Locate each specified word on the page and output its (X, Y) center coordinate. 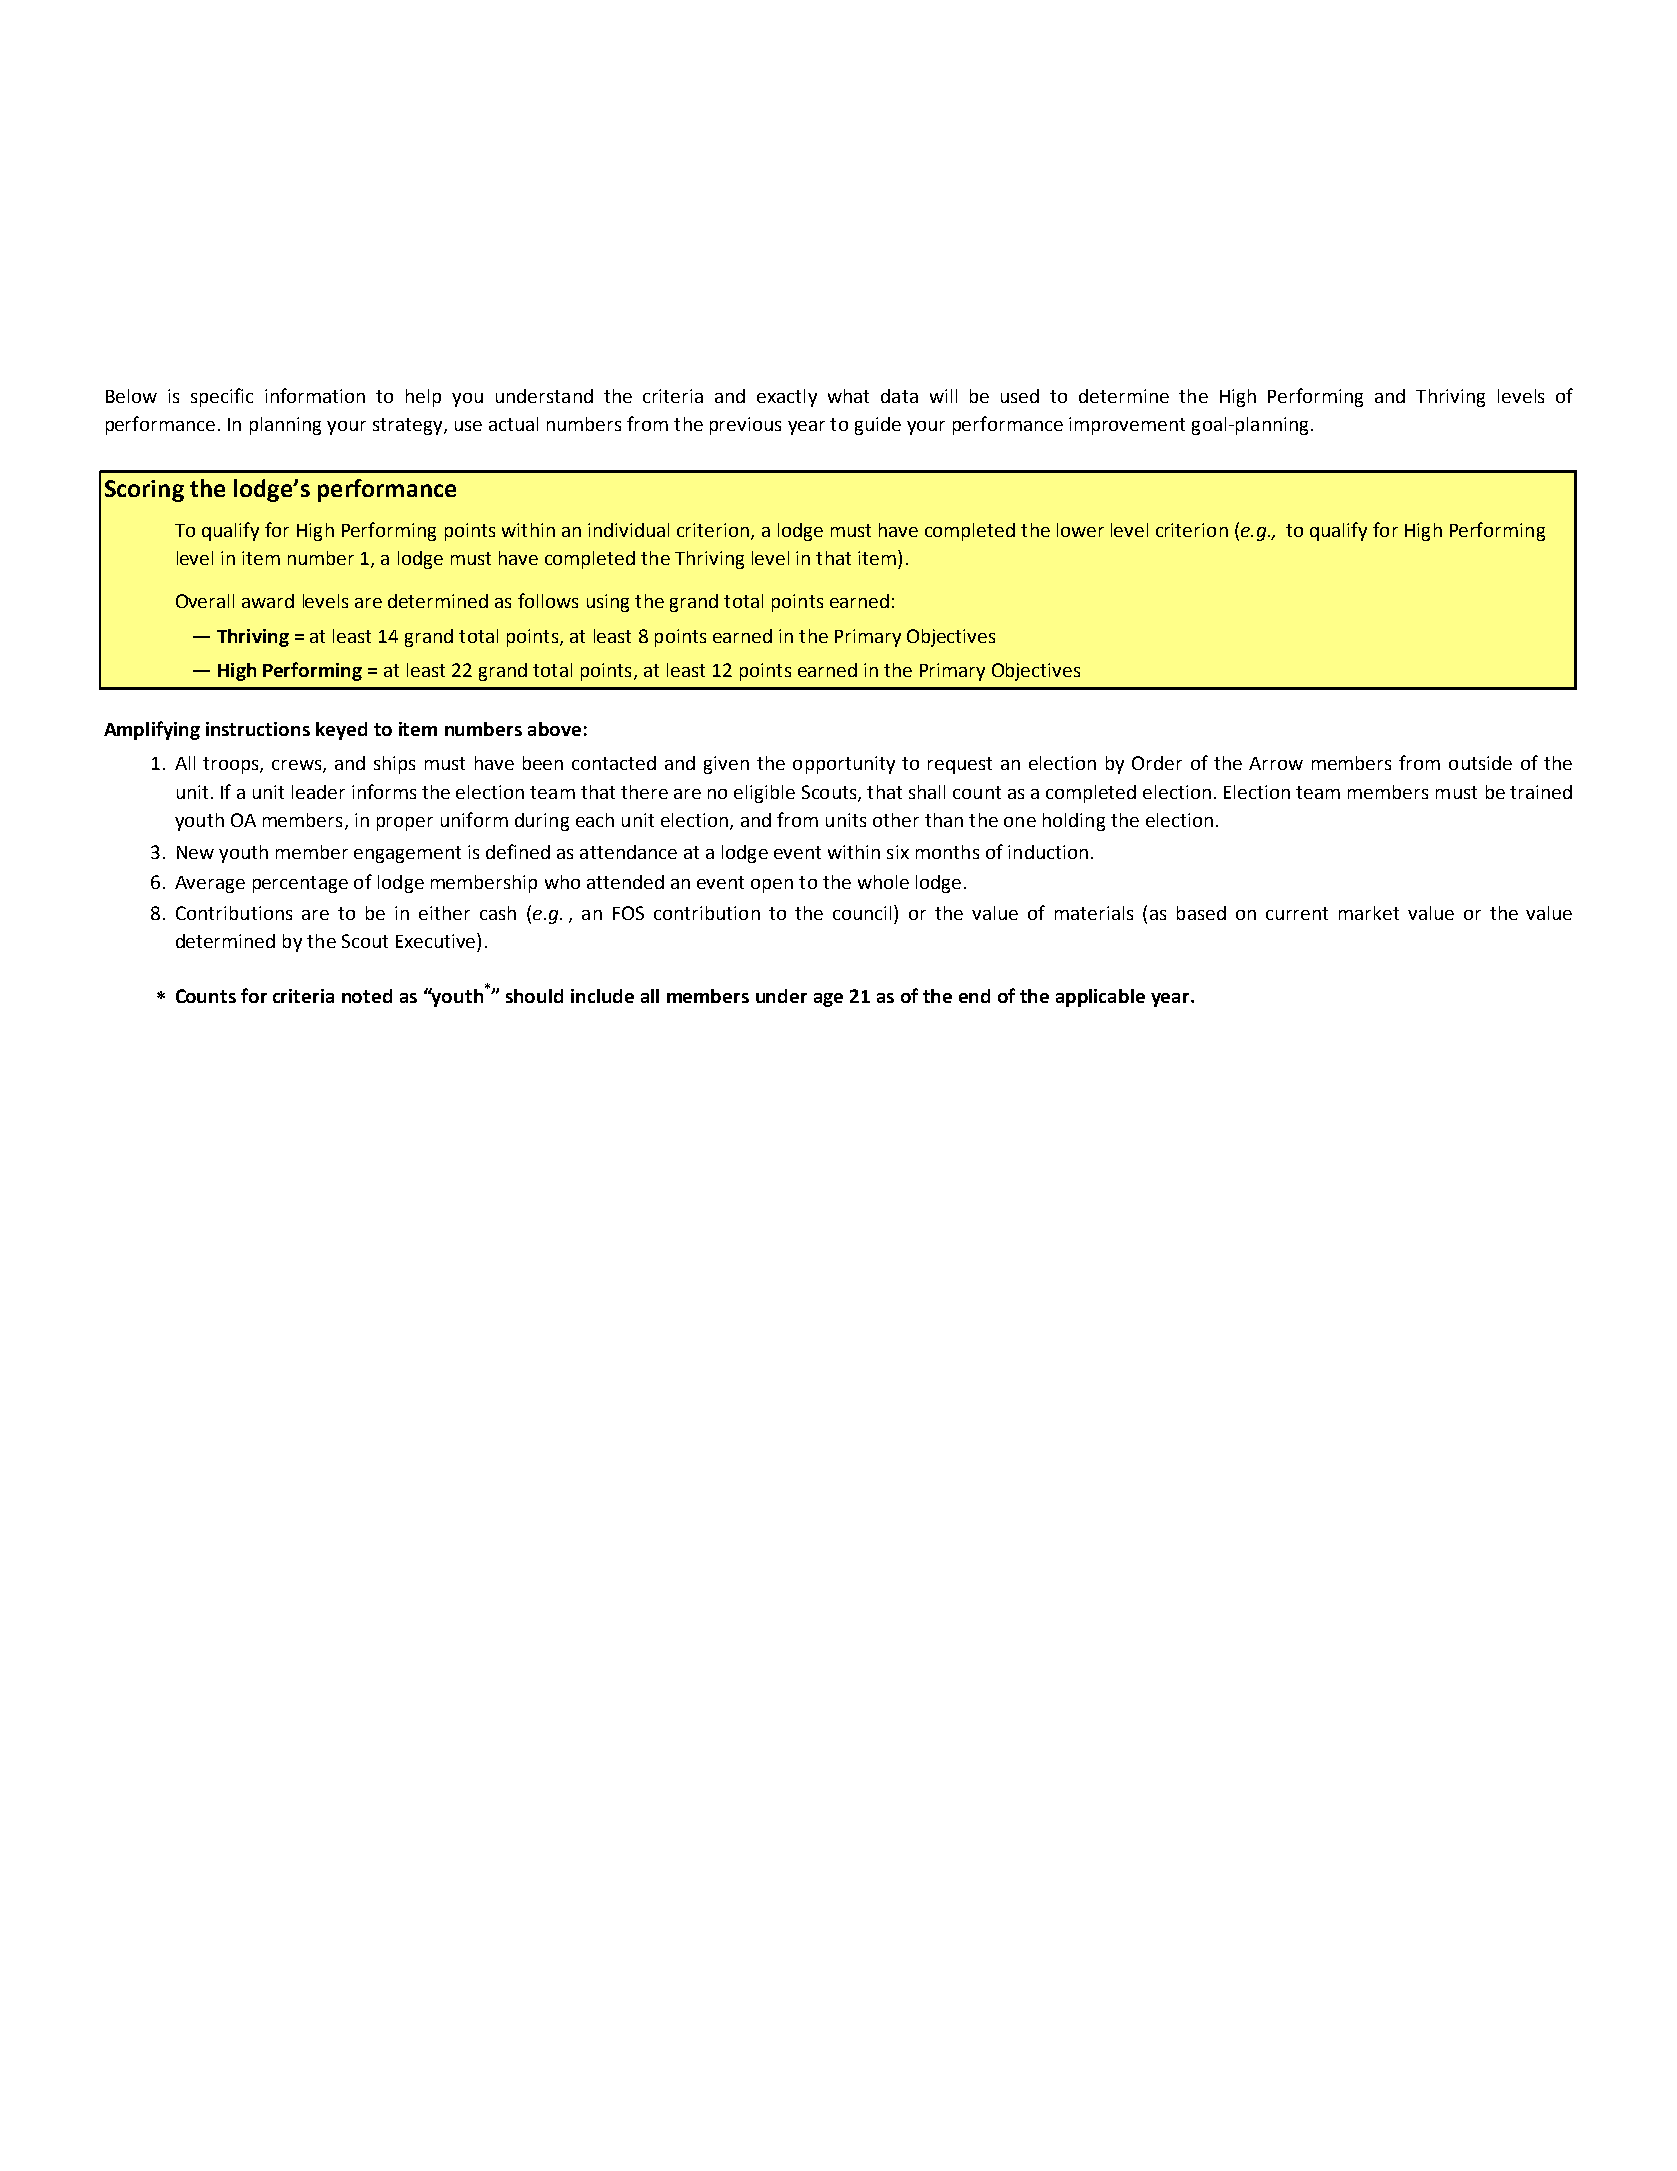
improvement (1127, 426)
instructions (258, 729)
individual (628, 530)
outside (1480, 763)
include (602, 996)
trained (1541, 792)
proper (405, 824)
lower (1080, 530)
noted (367, 996)
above (554, 729)
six (898, 852)
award (268, 601)
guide (878, 426)
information (315, 395)
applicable (1100, 998)
